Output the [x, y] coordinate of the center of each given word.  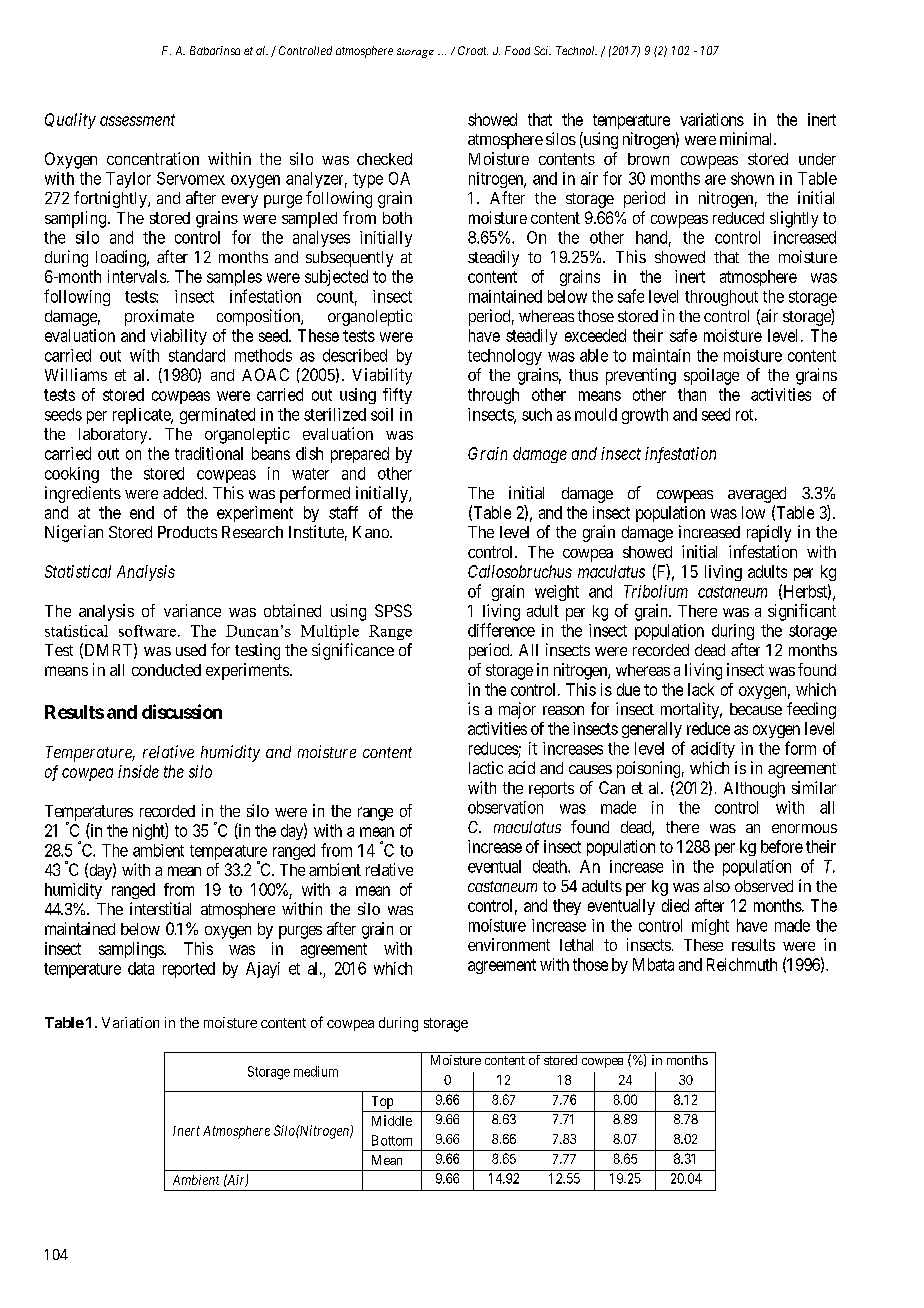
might [710, 927]
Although [754, 790]
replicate [142, 416]
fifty [397, 396]
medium [316, 1071]
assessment [137, 120]
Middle [392, 1120]
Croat [473, 50]
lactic [486, 767]
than [692, 394]
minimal [747, 138]
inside [138, 771]
